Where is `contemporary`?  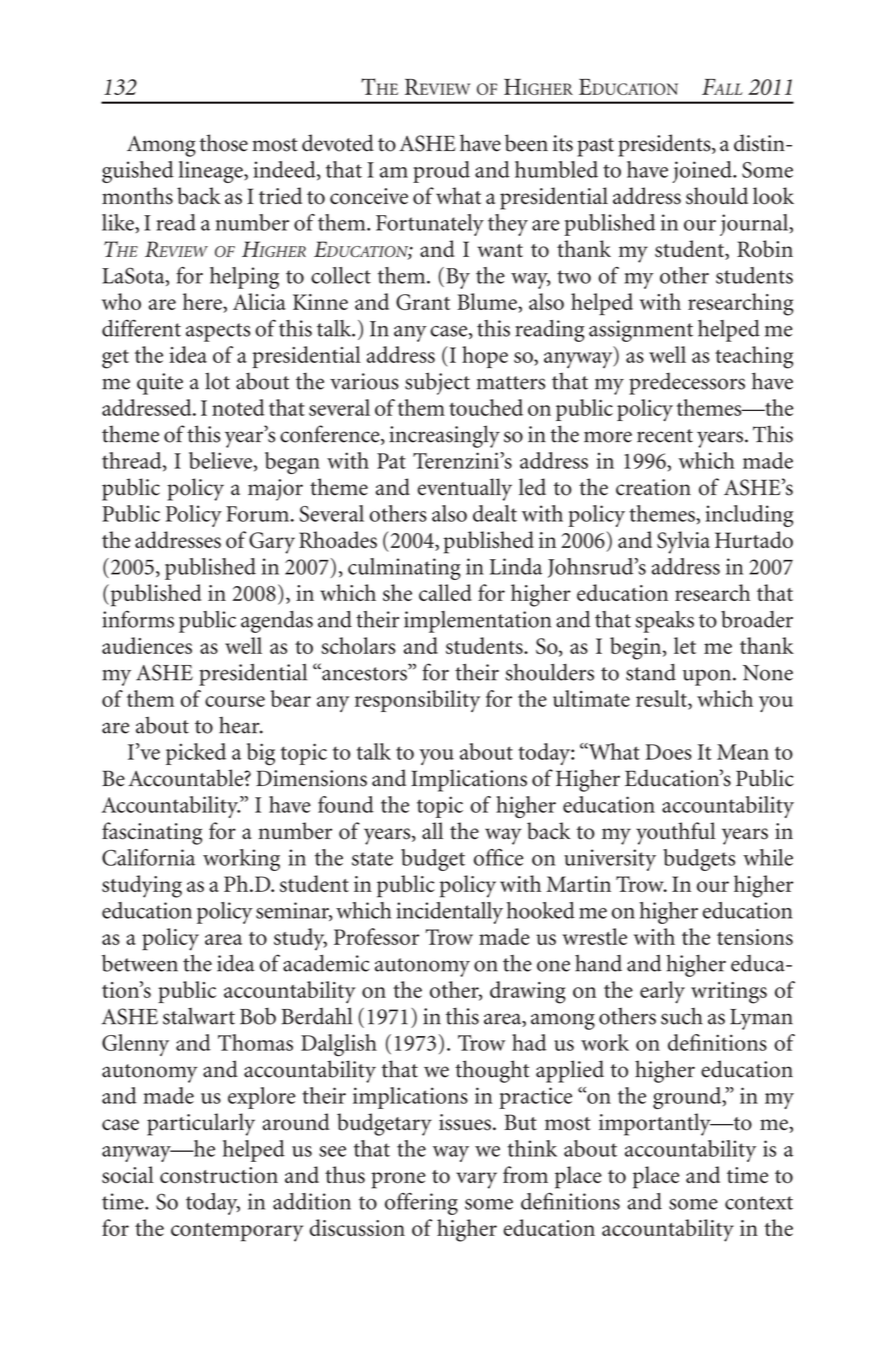 contemporary is located at coordinates (237, 1232).
